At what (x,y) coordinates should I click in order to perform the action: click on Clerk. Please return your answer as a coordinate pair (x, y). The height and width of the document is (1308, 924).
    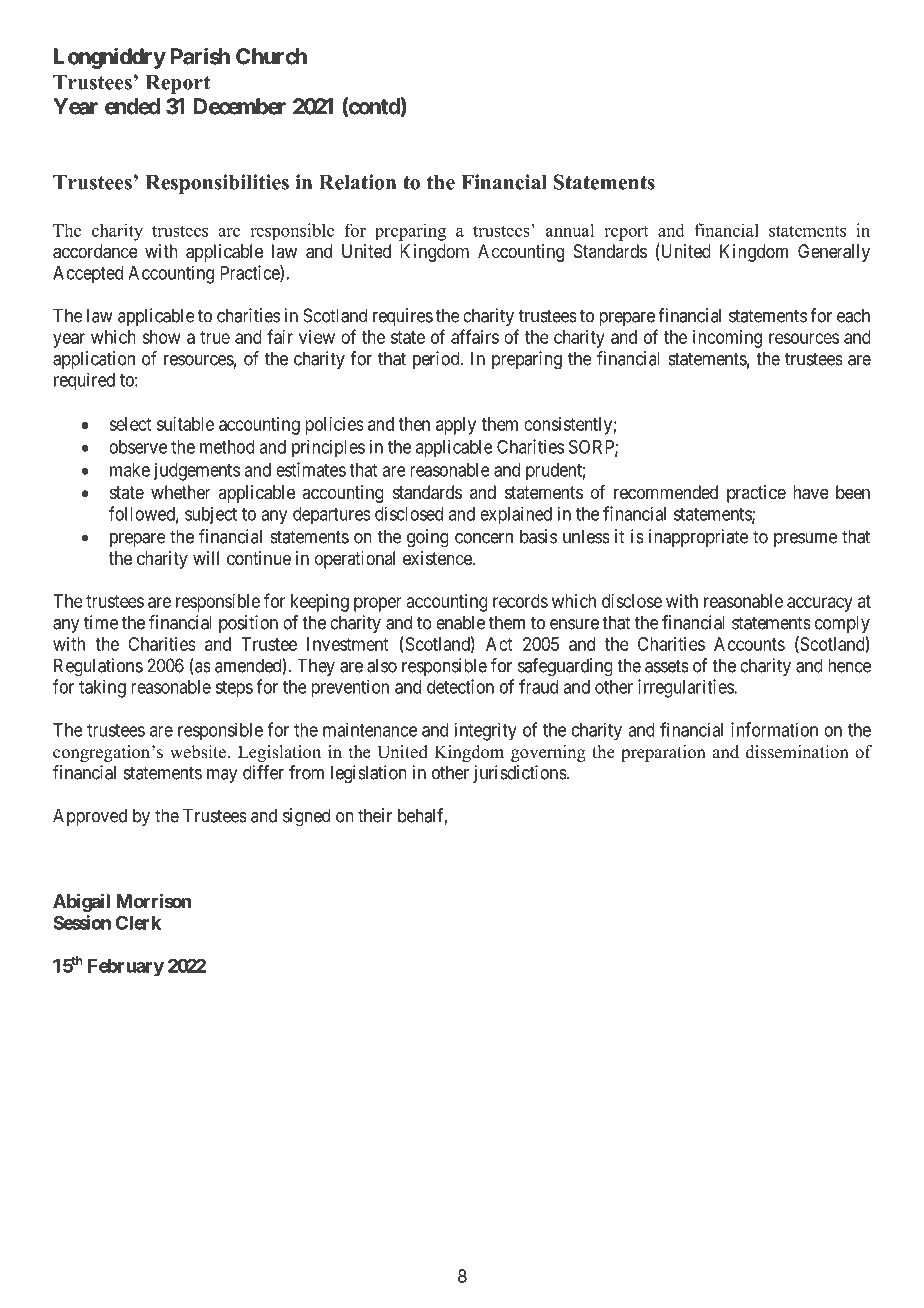
    Looking at the image, I should click on (138, 923).
